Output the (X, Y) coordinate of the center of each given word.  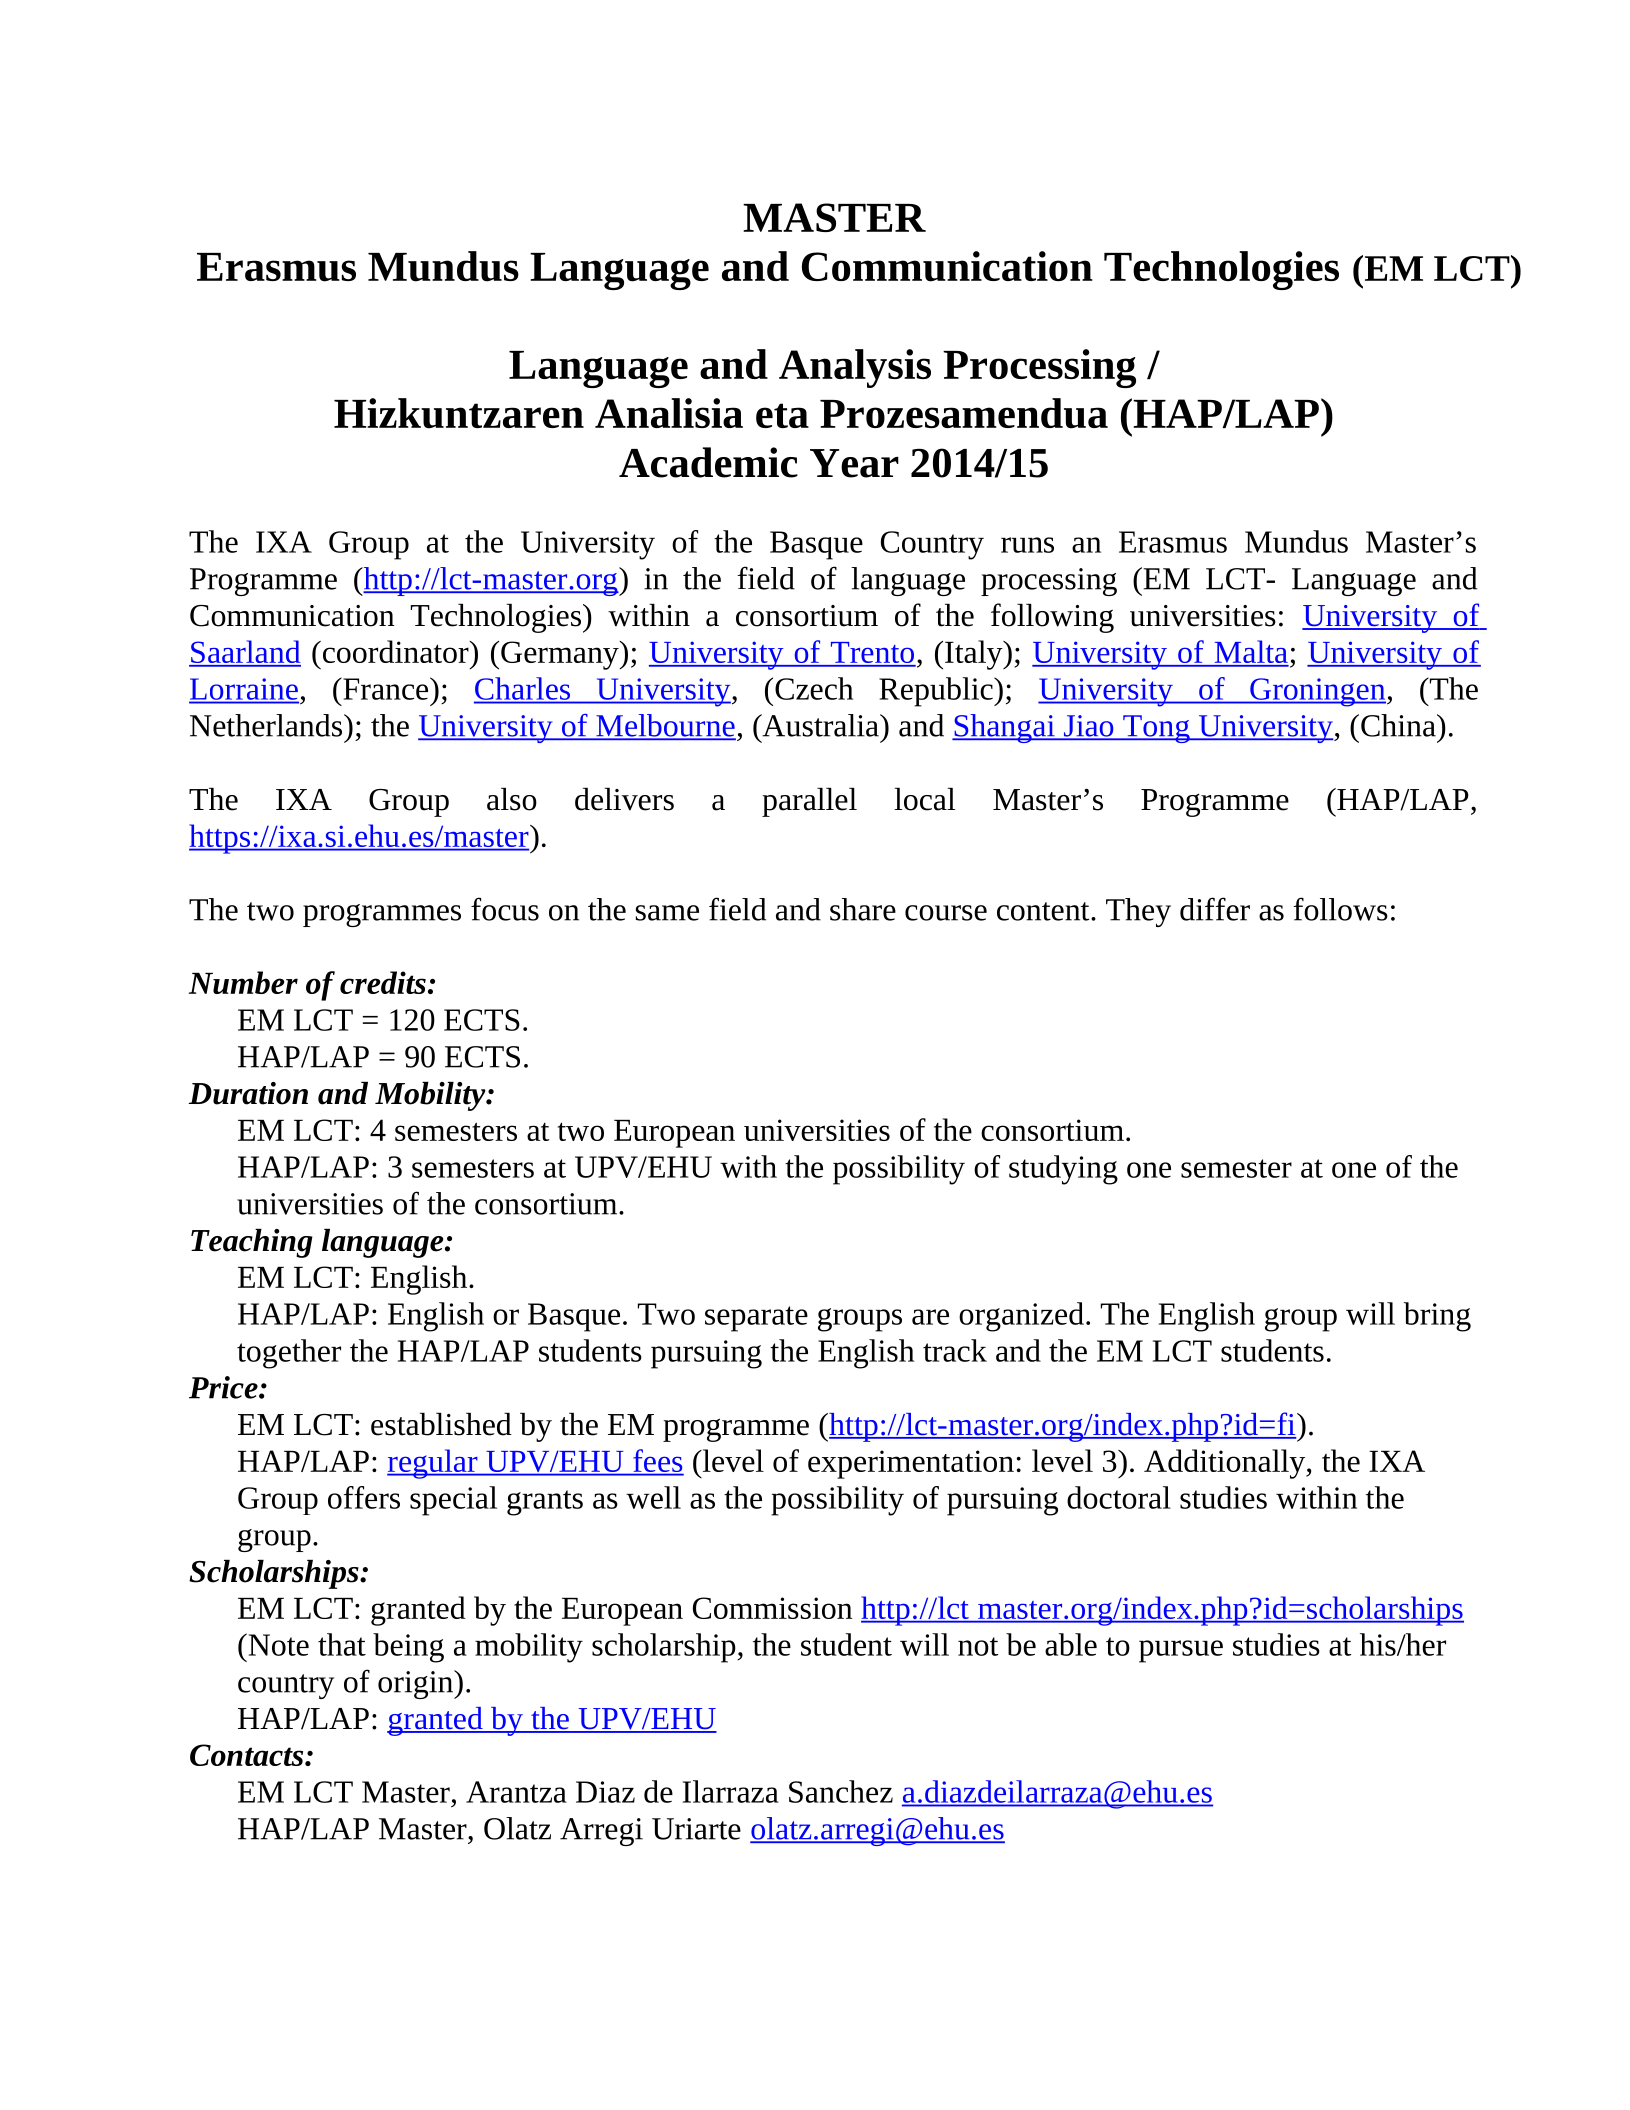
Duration (248, 1093)
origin (417, 1684)
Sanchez (841, 1791)
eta (782, 415)
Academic (708, 462)
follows (1340, 909)
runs (1027, 545)
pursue (1181, 1651)
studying (1063, 1170)
